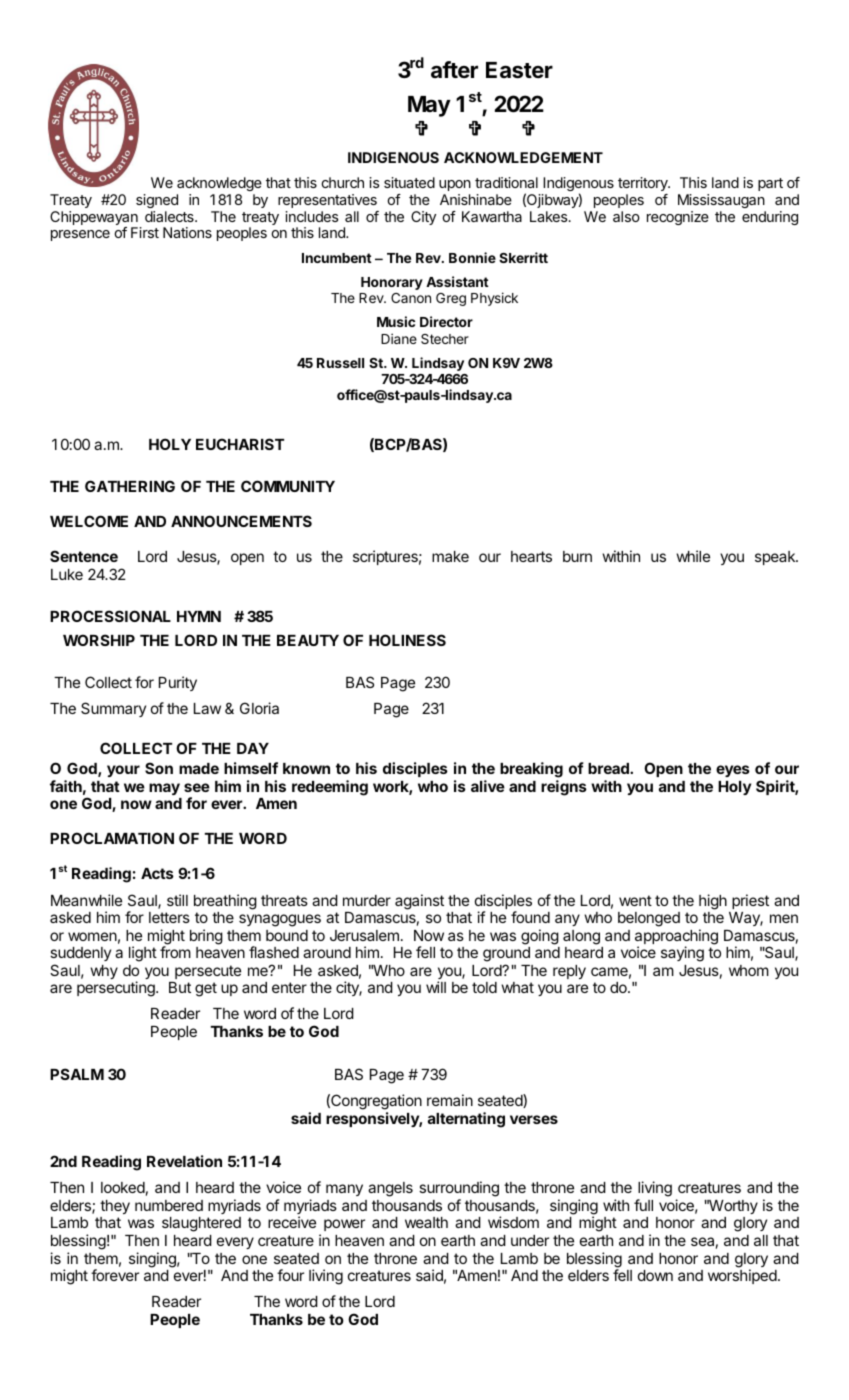  I want to click on territory, so click(644, 184).
